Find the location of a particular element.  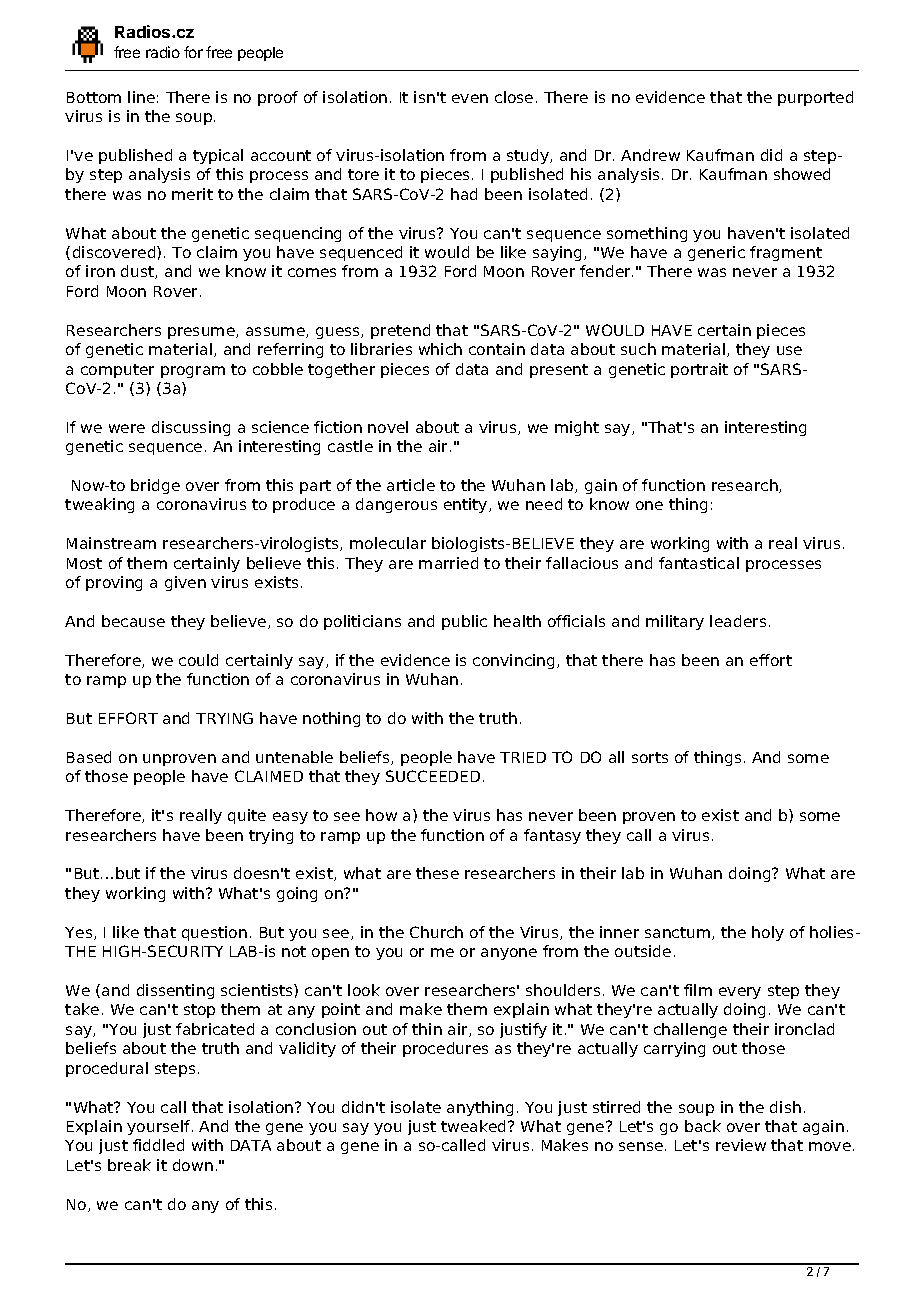

these is located at coordinates (437, 873).
